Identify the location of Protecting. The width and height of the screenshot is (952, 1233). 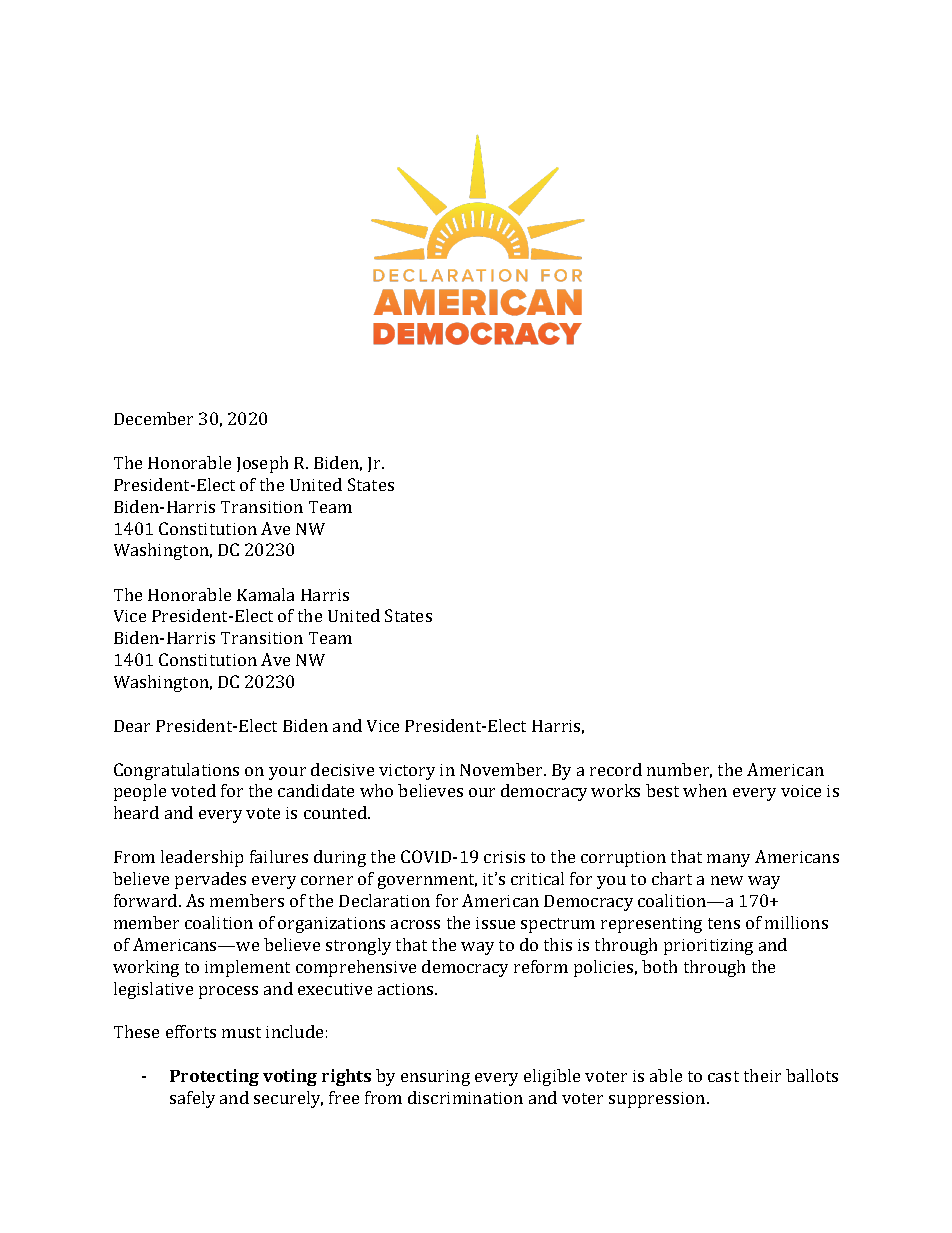
(214, 1077).
